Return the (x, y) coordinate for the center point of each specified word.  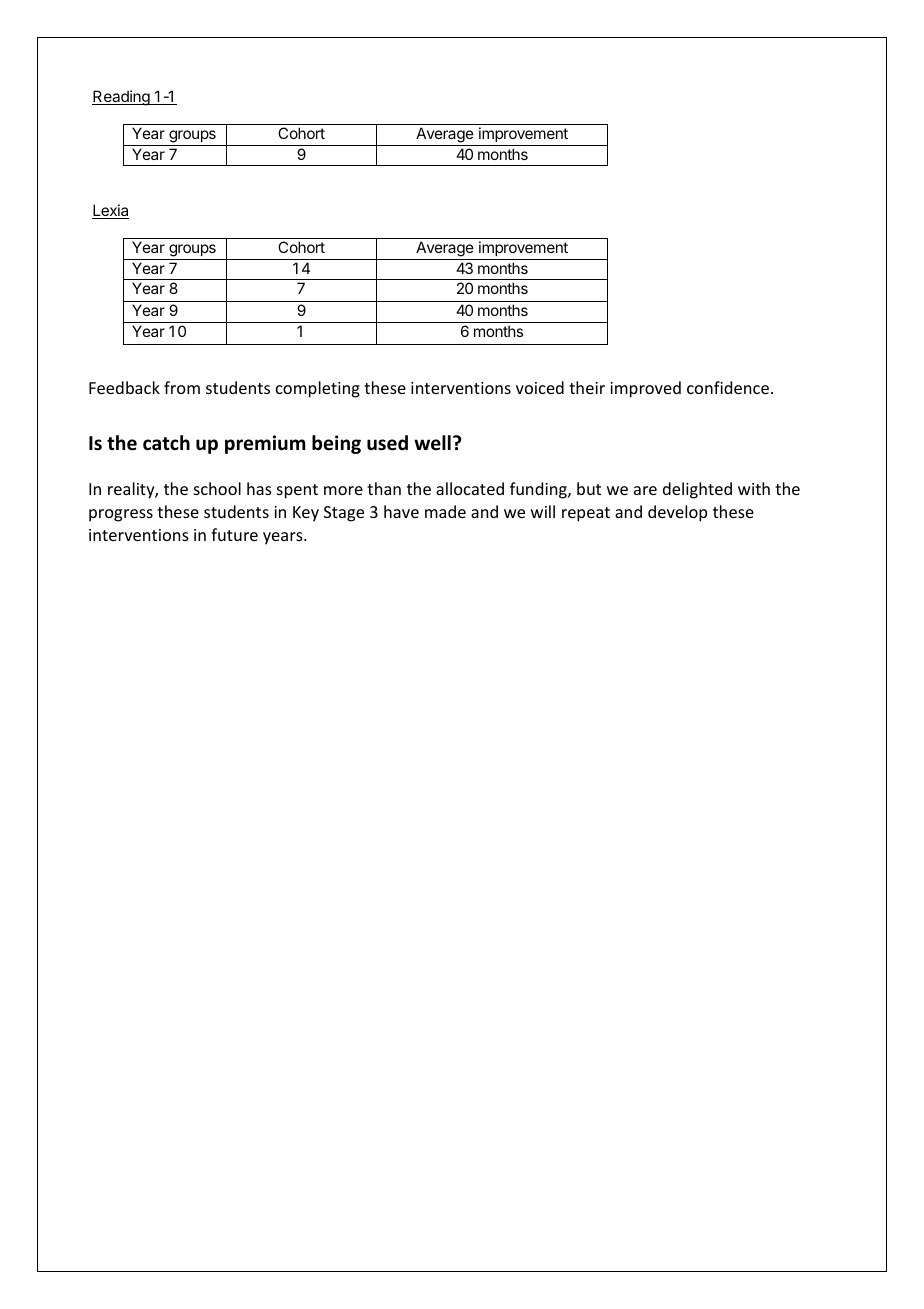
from (182, 387)
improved (645, 389)
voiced (540, 387)
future (234, 534)
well (432, 443)
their (587, 387)
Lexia (110, 211)
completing (318, 389)
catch (166, 443)
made (445, 511)
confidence (728, 387)
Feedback (124, 387)
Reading (122, 98)
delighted (697, 490)
